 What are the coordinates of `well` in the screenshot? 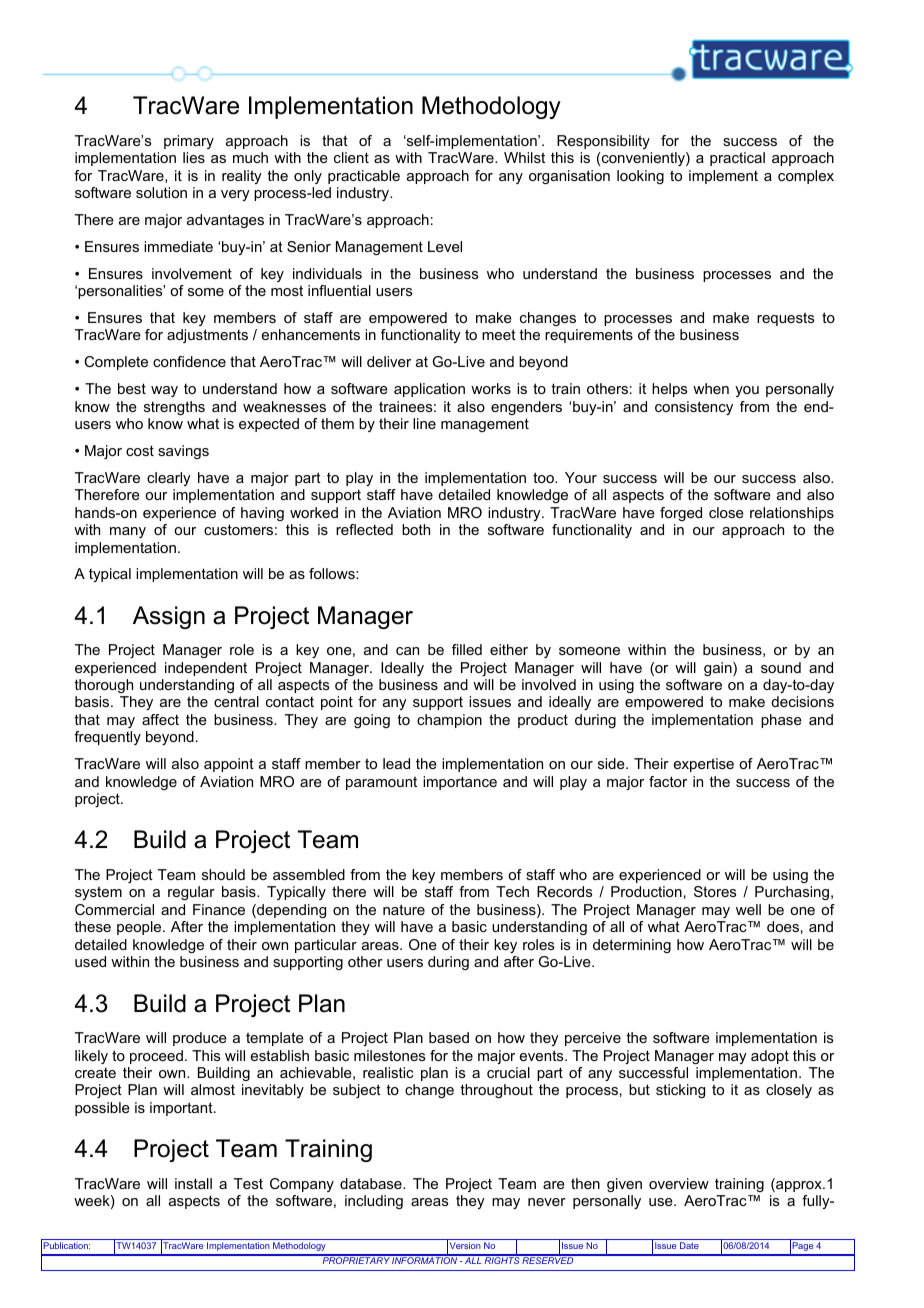 It's located at (748, 909).
